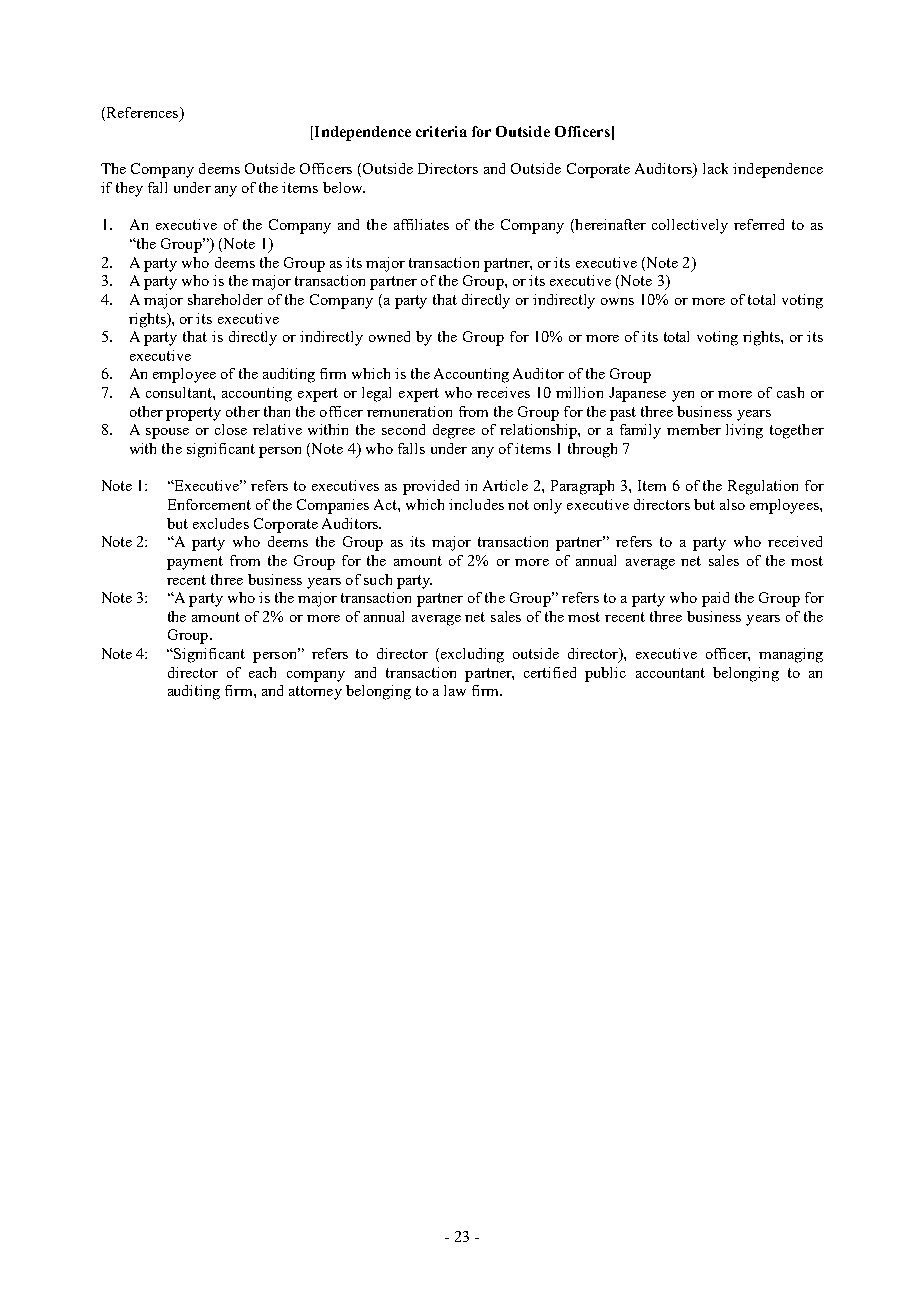  Describe the element at coordinates (209, 504) in the screenshot. I see `Enforcement` at that location.
